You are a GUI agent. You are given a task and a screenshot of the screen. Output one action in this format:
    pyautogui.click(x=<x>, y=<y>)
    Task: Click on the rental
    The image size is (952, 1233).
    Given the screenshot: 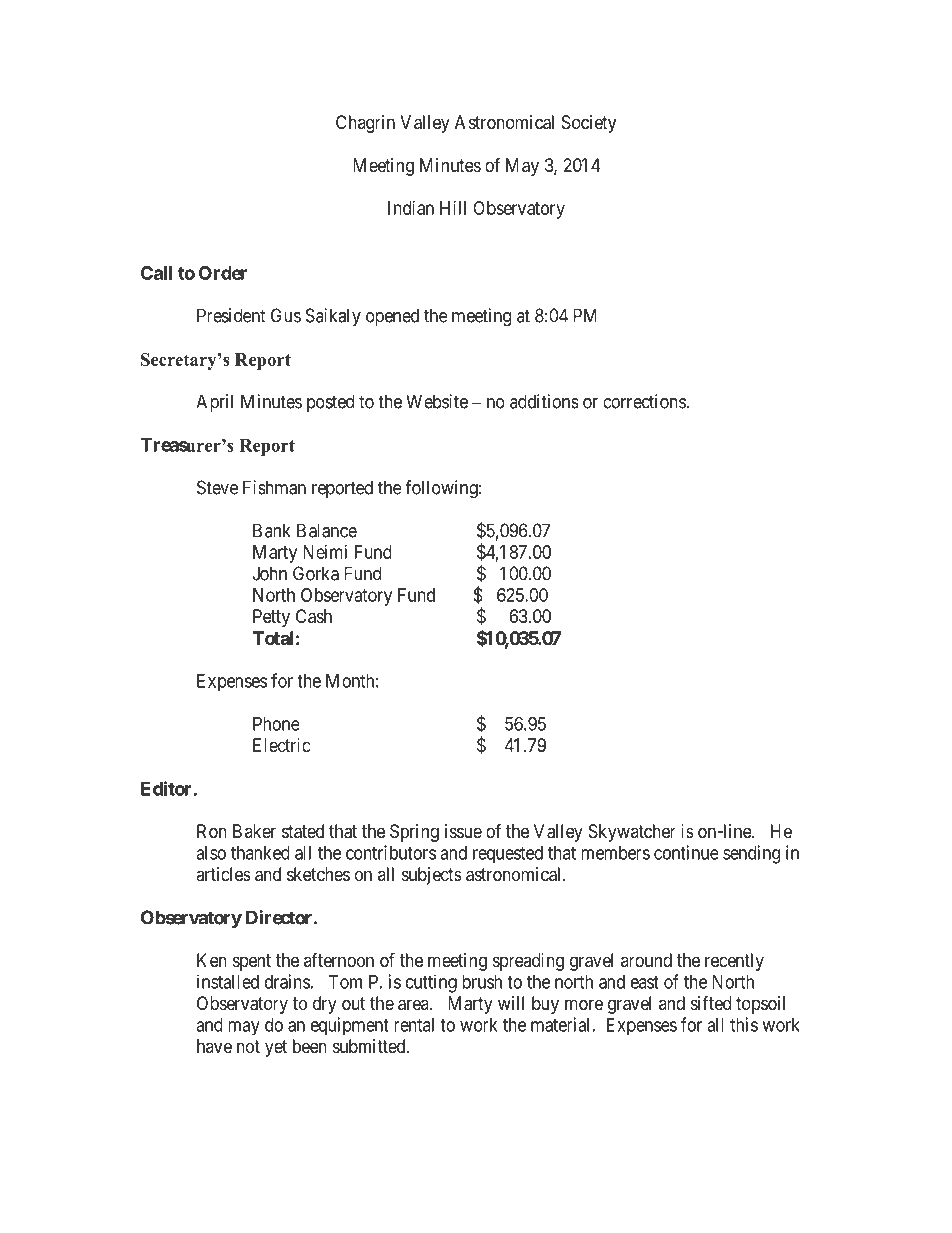 What is the action you would take?
    pyautogui.click(x=414, y=1025)
